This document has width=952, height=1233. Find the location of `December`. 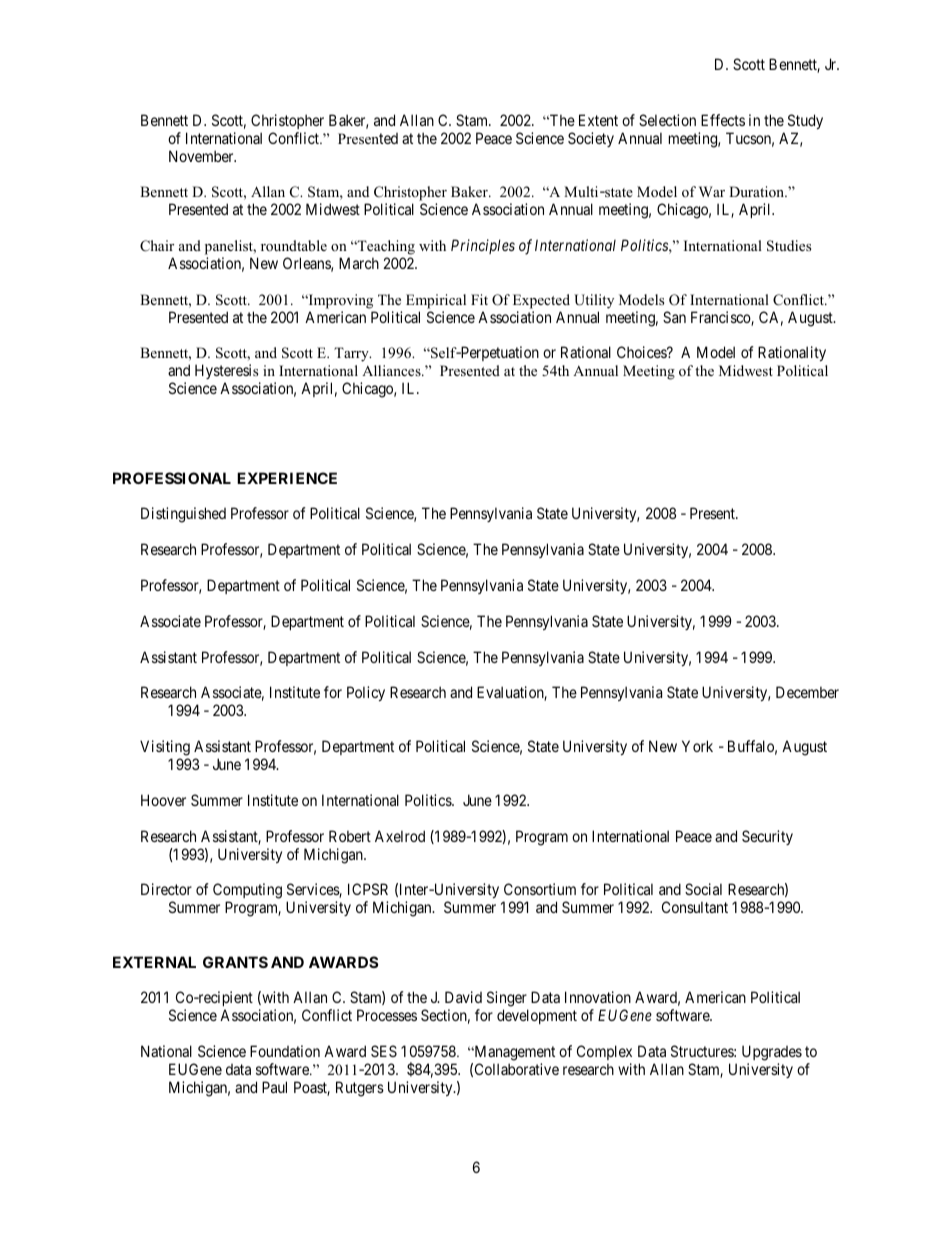

December is located at coordinates (807, 692).
